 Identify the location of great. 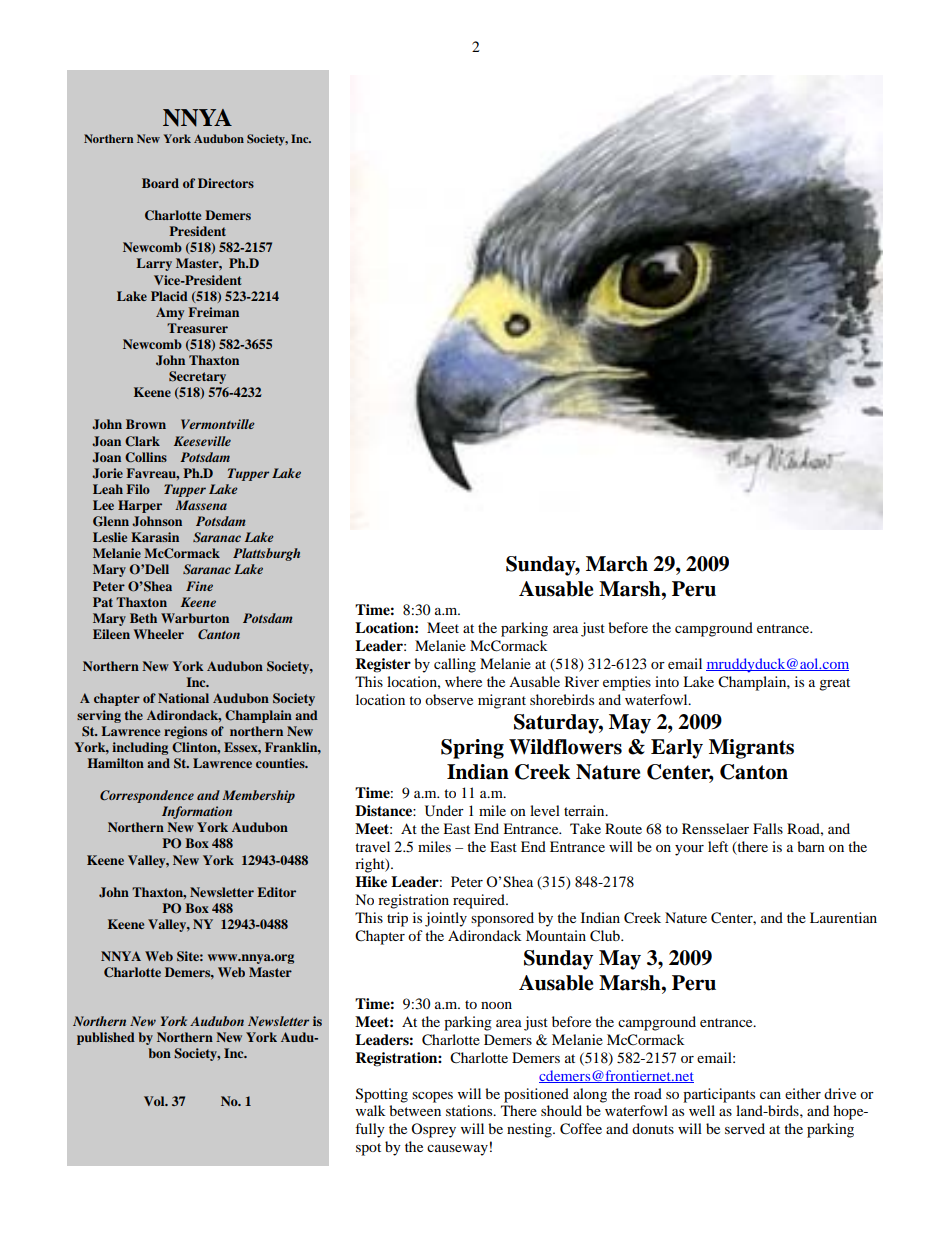
(834, 684).
